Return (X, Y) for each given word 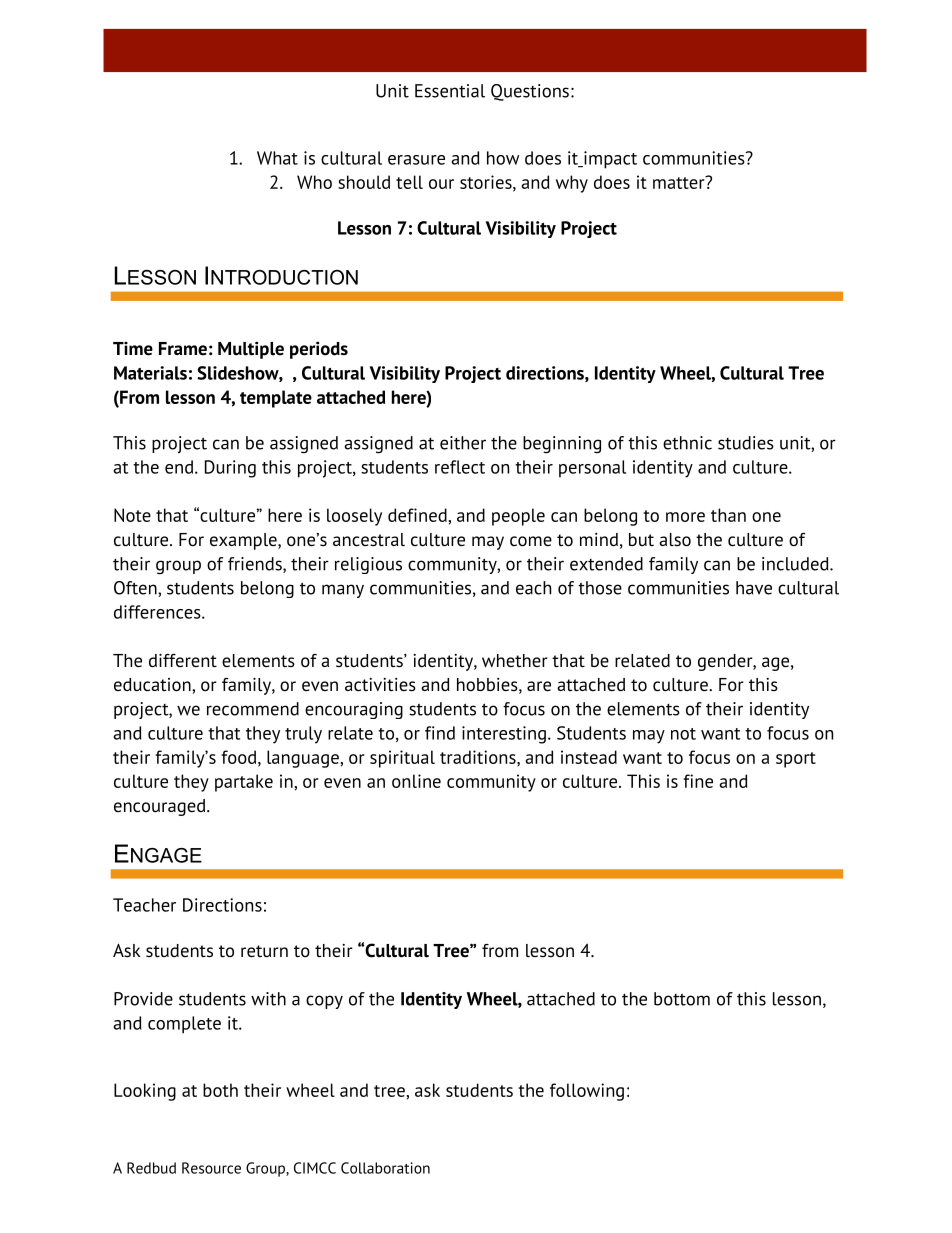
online (416, 781)
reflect (460, 467)
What (277, 158)
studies (746, 443)
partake (244, 783)
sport (796, 760)
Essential (450, 91)
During (230, 469)
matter (680, 182)
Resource (211, 1168)
